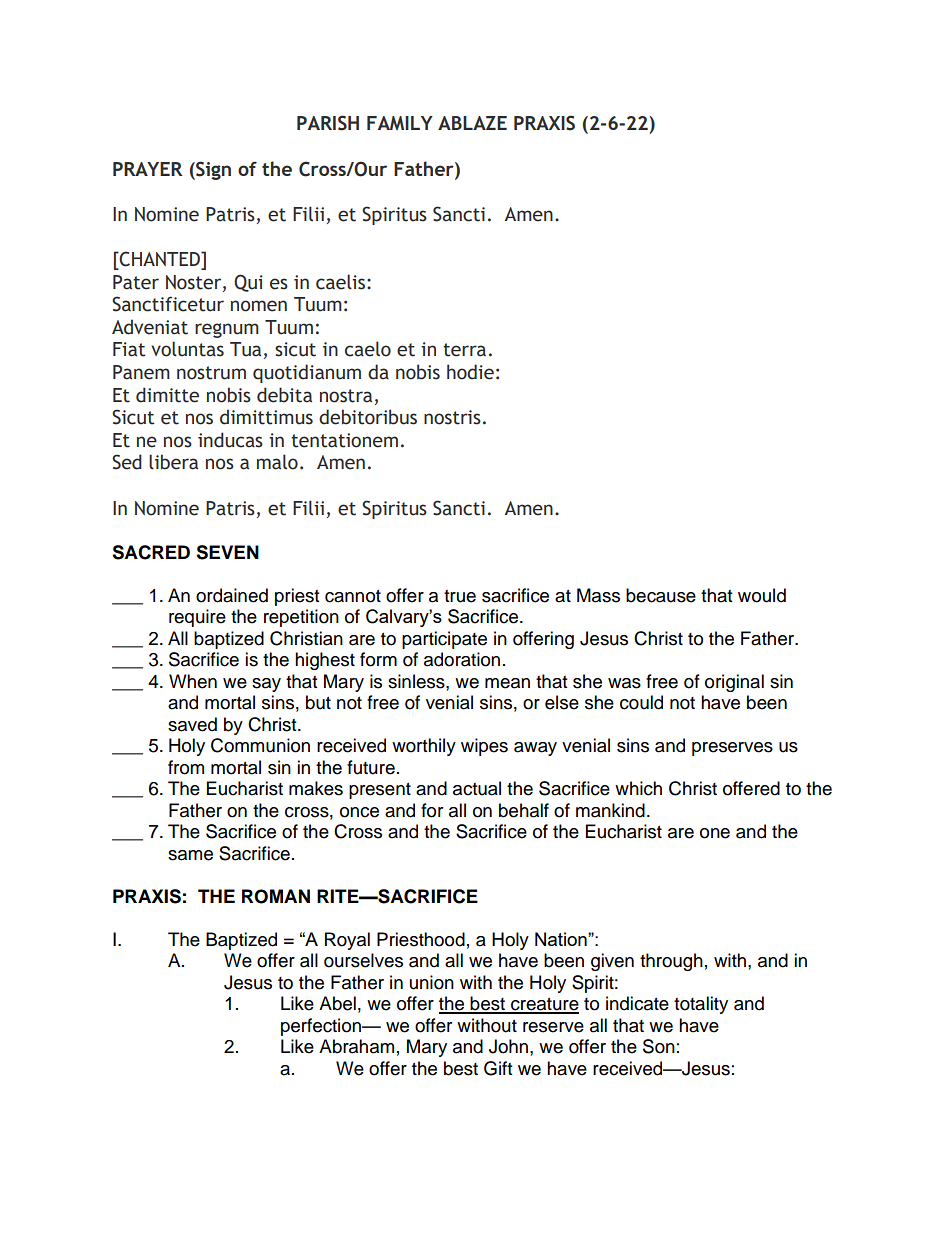  What do you see at coordinates (762, 595) in the image?
I see `would` at bounding box center [762, 595].
